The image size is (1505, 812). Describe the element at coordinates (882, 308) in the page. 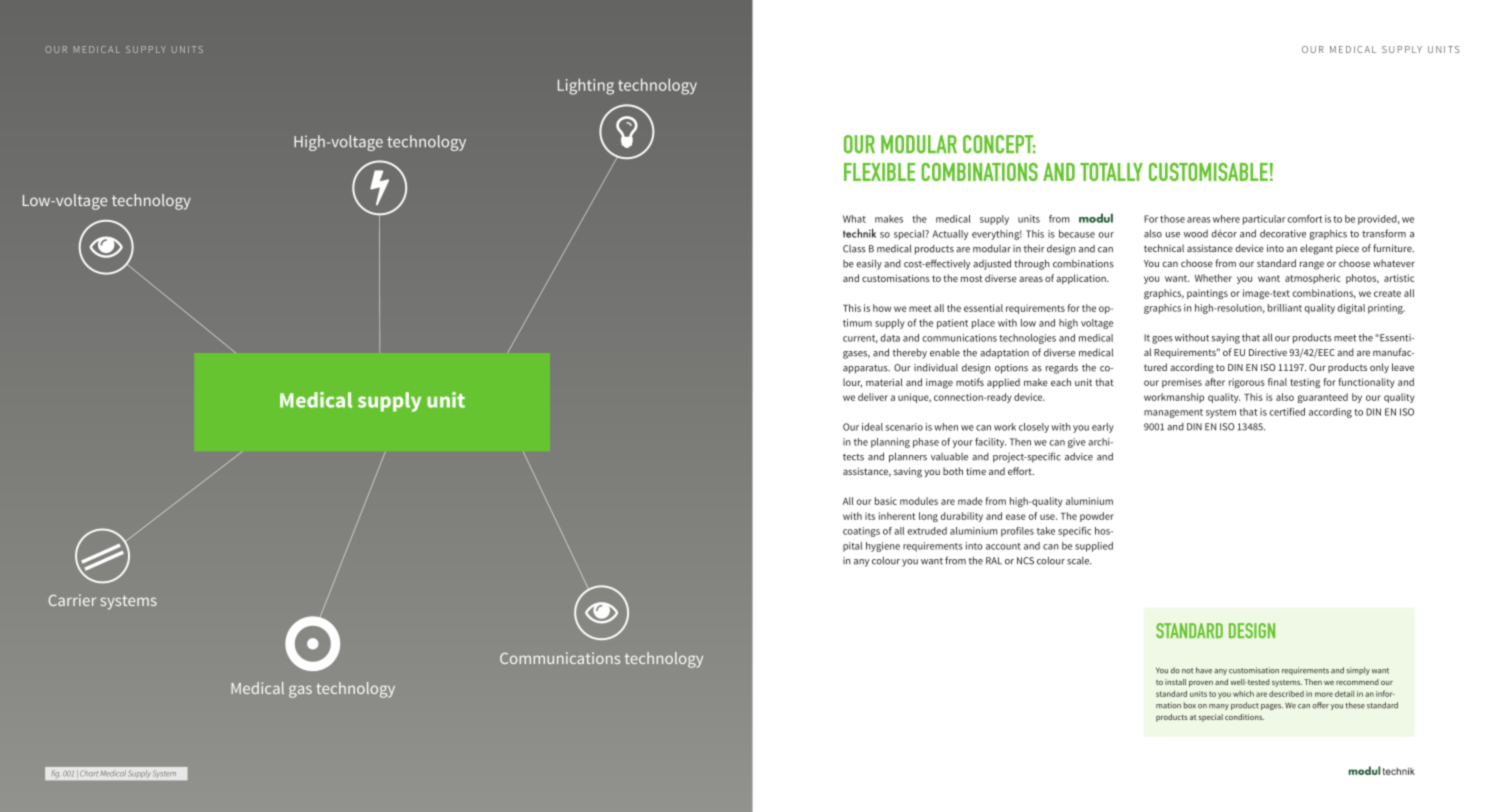

I see `how` at that location.
